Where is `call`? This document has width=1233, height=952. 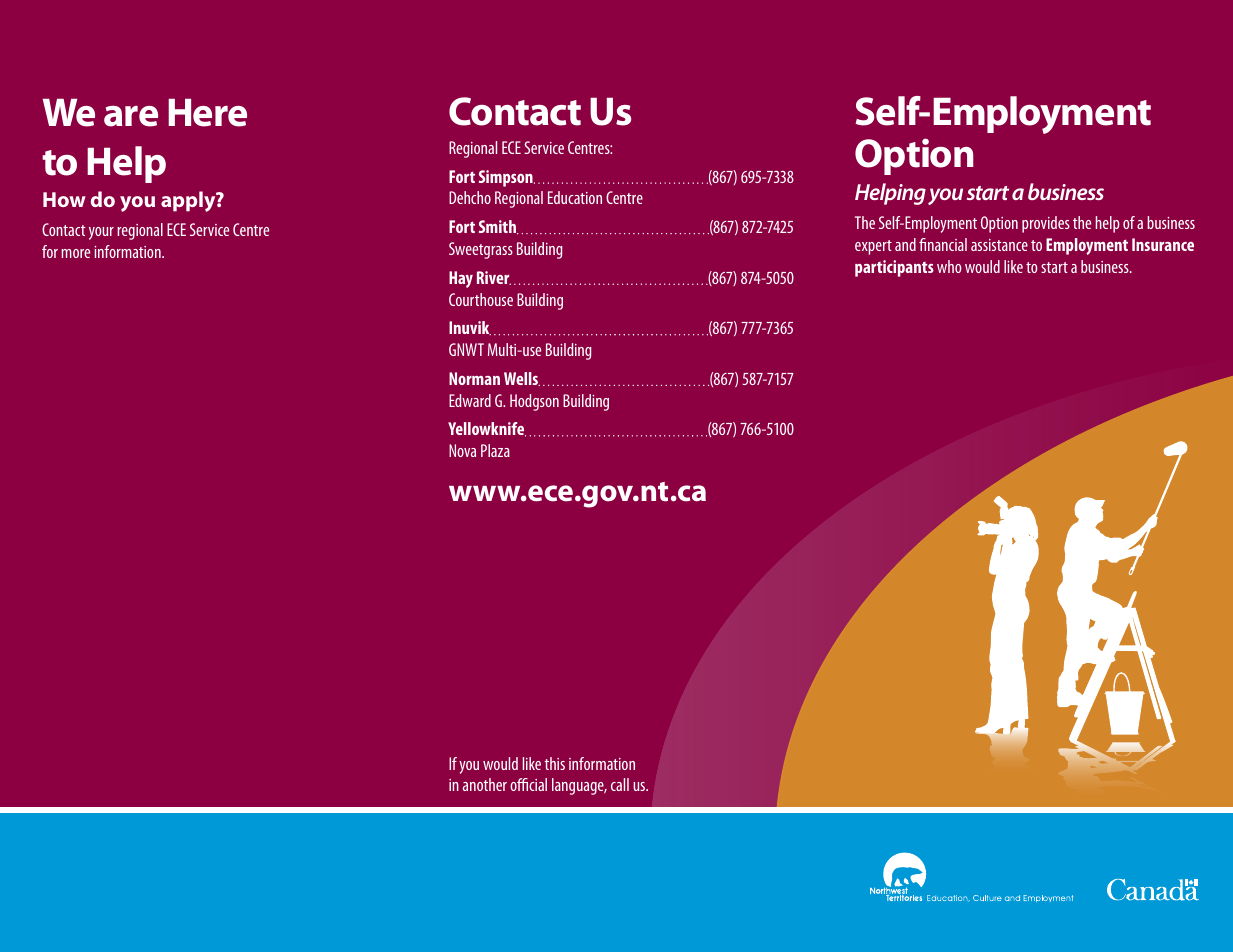 call is located at coordinates (620, 784).
